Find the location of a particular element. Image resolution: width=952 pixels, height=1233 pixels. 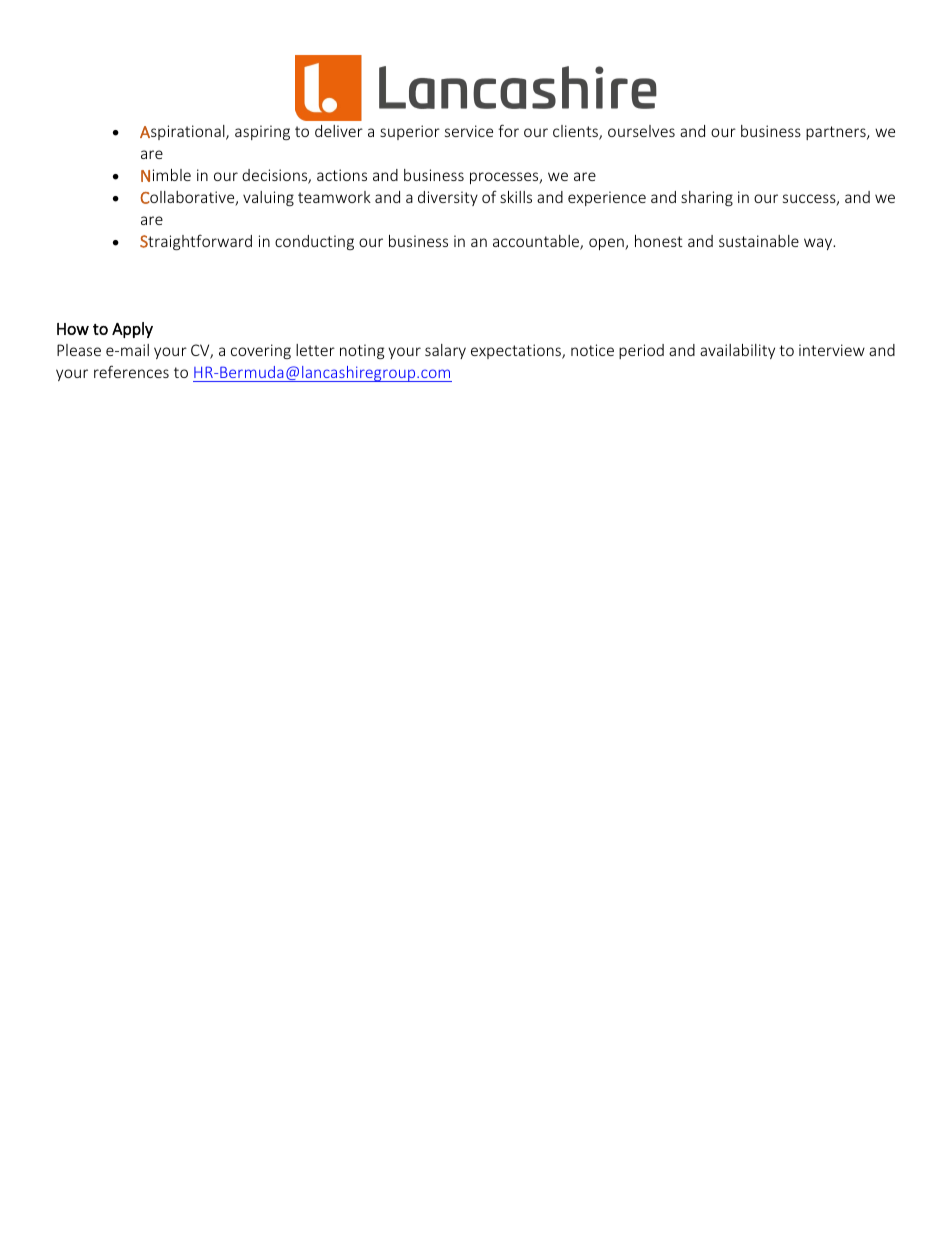

diversity is located at coordinates (448, 198).
